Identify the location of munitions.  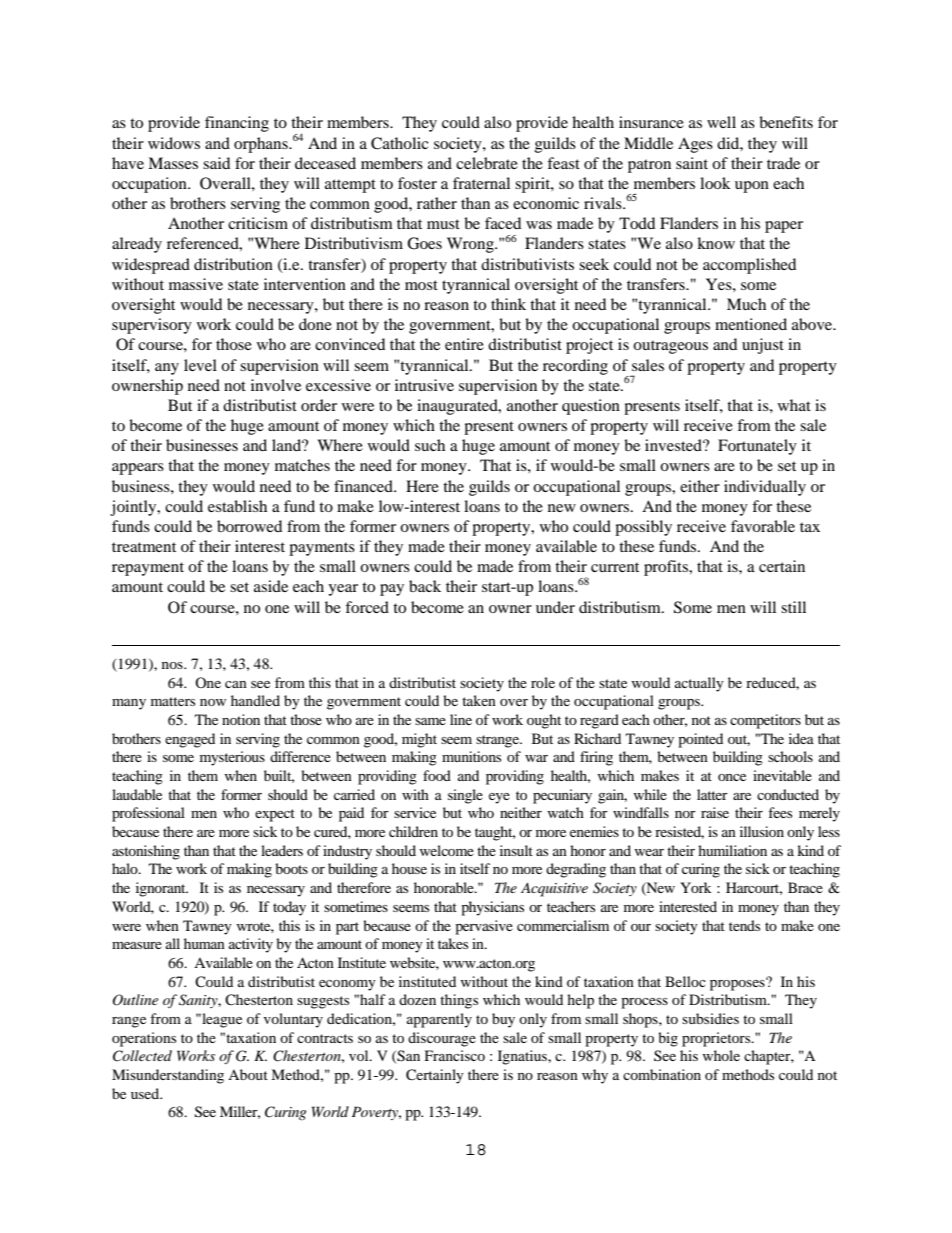
(471, 756).
